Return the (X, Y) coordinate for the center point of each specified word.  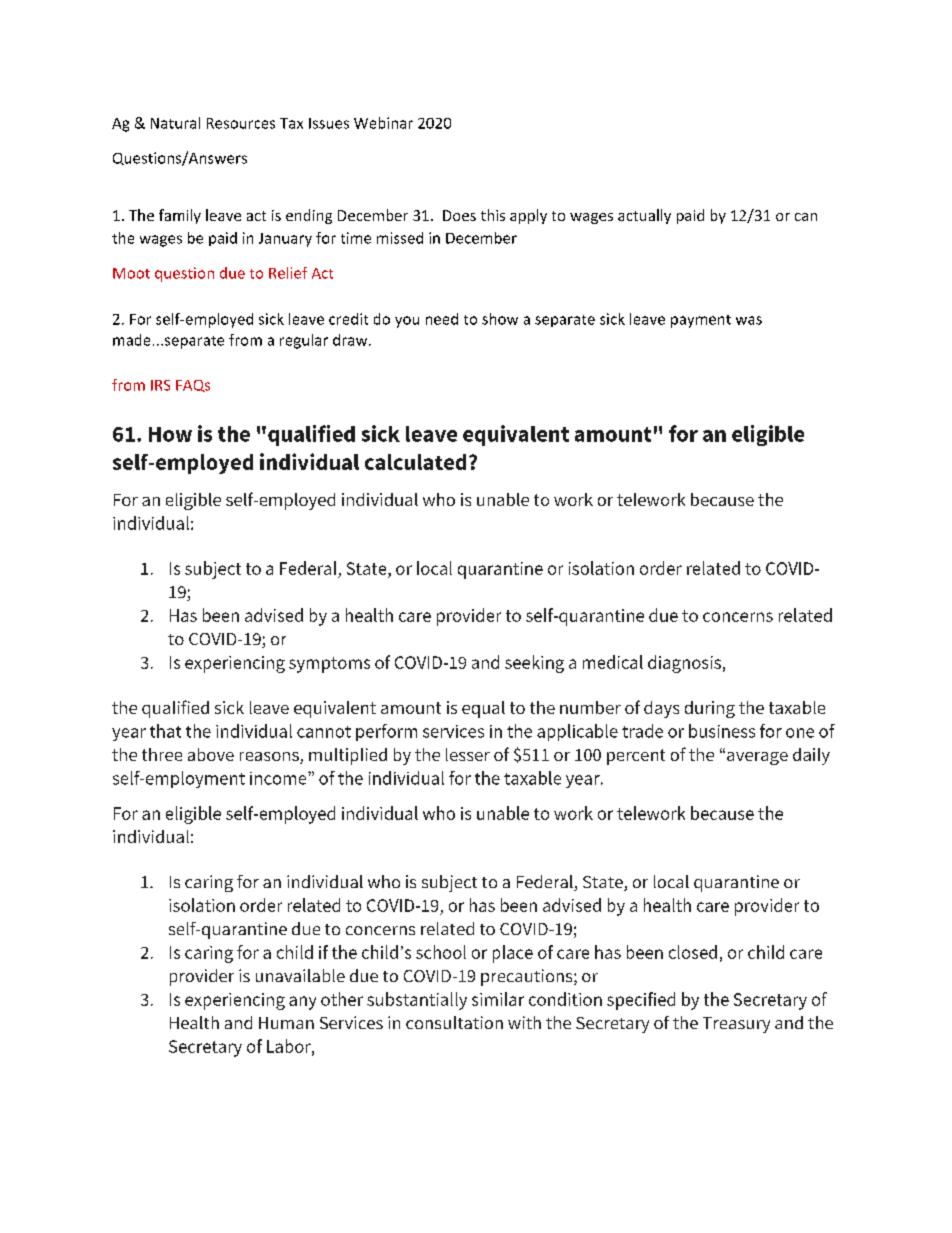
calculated (415, 462)
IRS (160, 385)
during (710, 709)
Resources (241, 123)
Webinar (383, 123)
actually (644, 216)
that (165, 731)
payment (701, 321)
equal (483, 709)
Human (286, 1023)
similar (498, 999)
